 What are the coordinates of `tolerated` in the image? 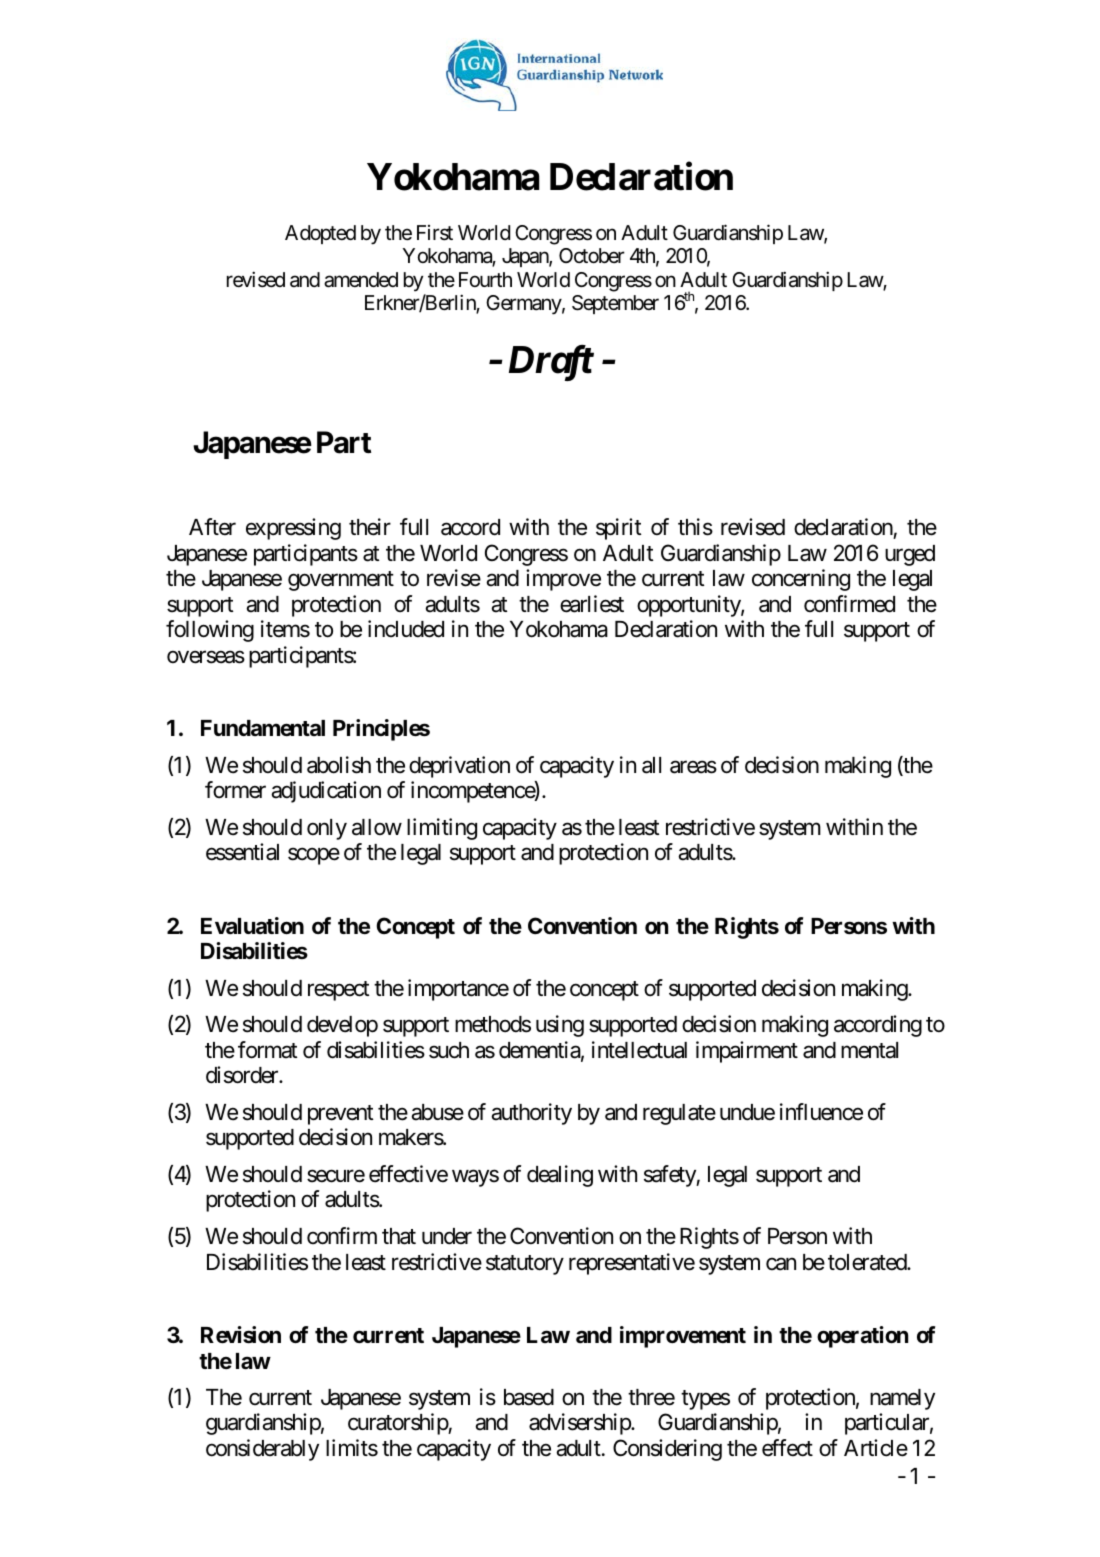 It's located at (868, 1262).
